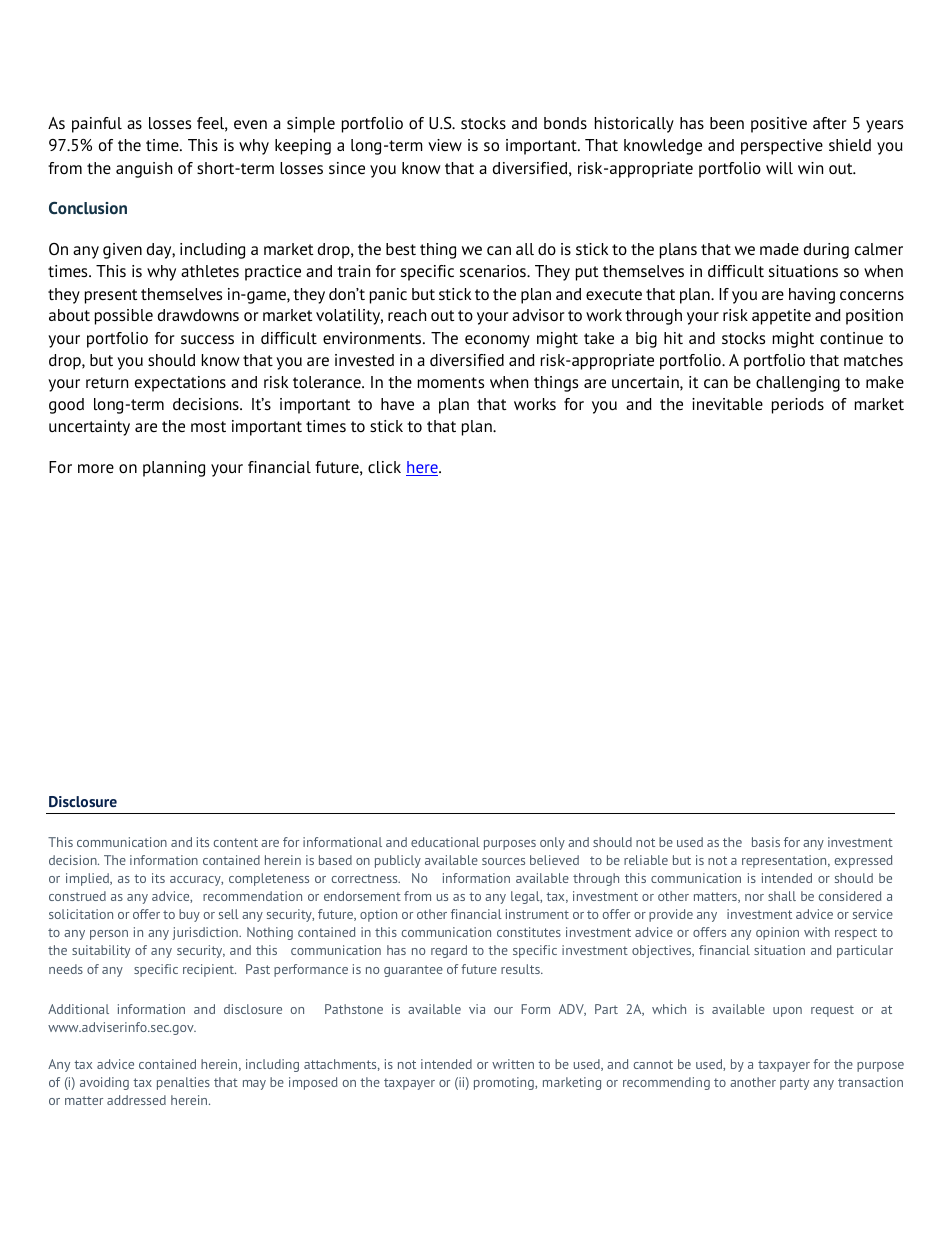  Describe the element at coordinates (445, 145) in the document. I see `view` at that location.
